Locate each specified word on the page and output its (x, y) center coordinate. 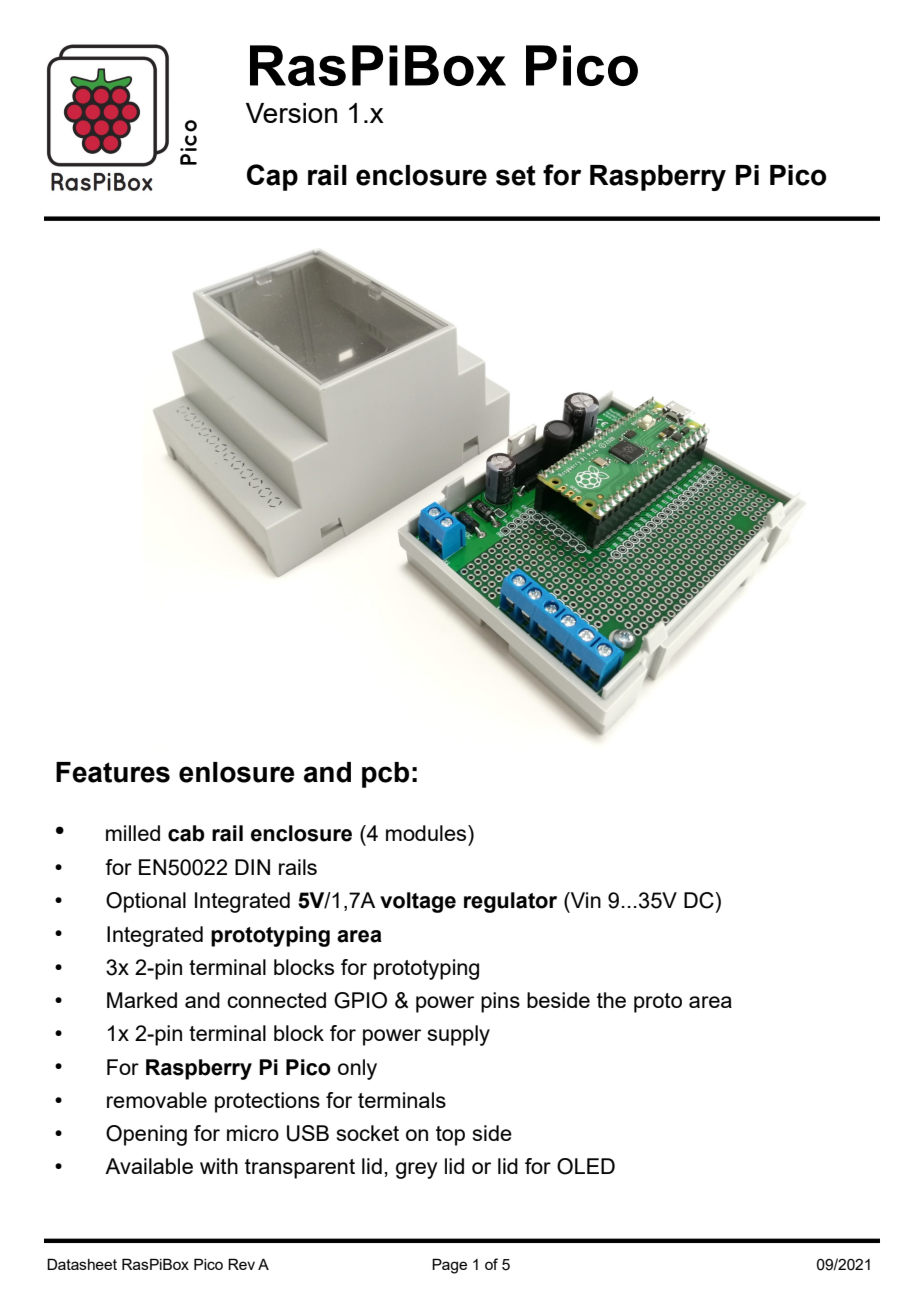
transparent (300, 1169)
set (516, 175)
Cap (272, 177)
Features (113, 772)
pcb (385, 775)
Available (149, 1166)
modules (427, 833)
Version (291, 113)
